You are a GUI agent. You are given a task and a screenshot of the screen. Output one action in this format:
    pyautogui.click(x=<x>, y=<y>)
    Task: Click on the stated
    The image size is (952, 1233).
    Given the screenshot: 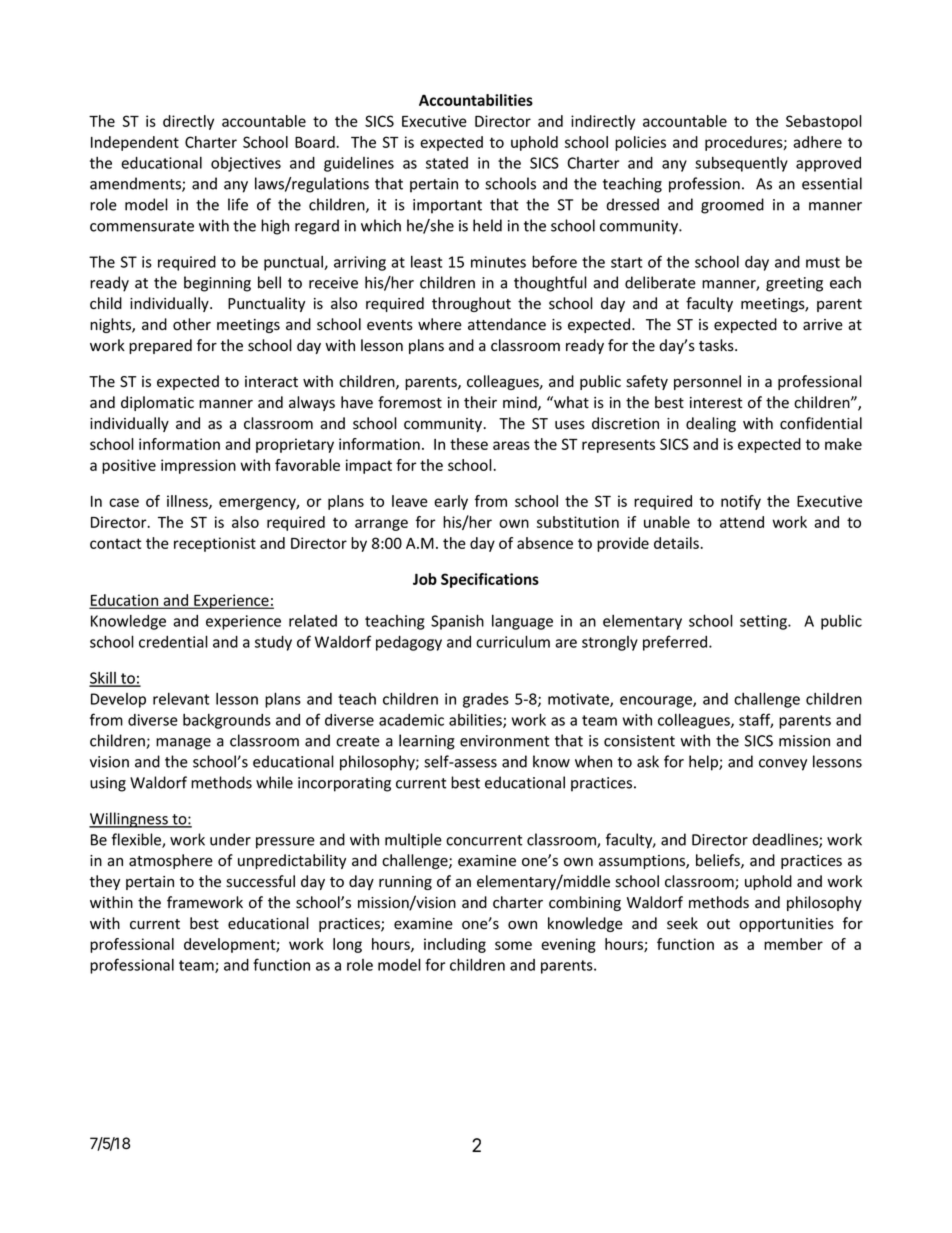 What is the action you would take?
    pyautogui.click(x=447, y=163)
